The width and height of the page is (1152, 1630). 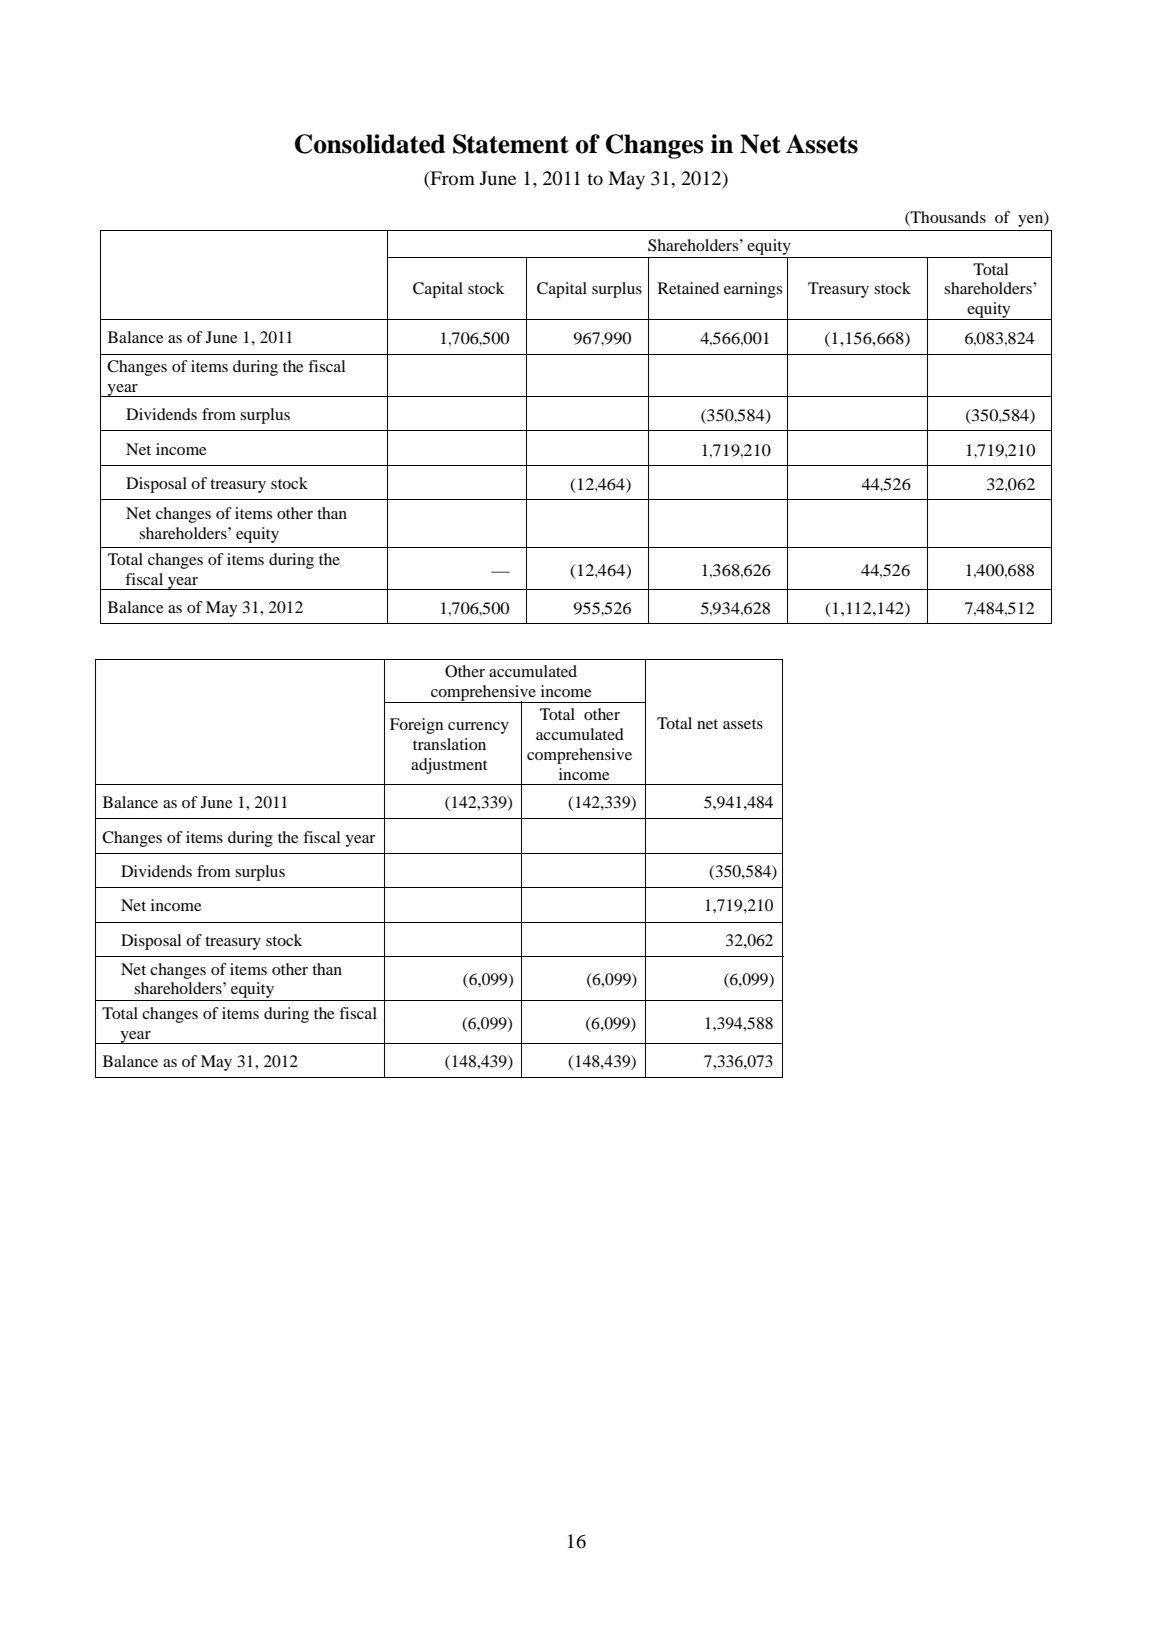 What do you see at coordinates (688, 288) in the page?
I see `Retained` at bounding box center [688, 288].
